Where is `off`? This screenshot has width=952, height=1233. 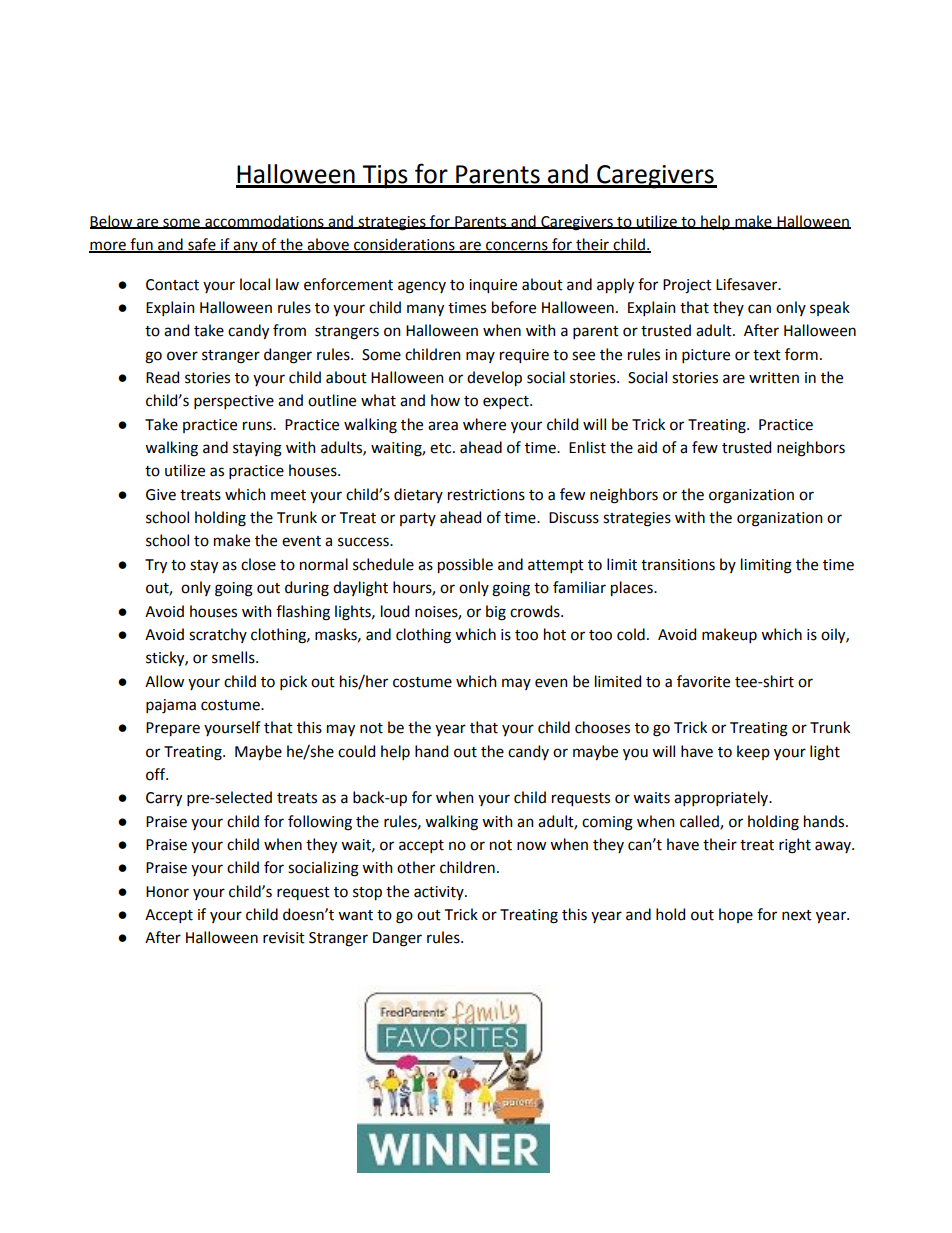 off is located at coordinates (157, 774).
